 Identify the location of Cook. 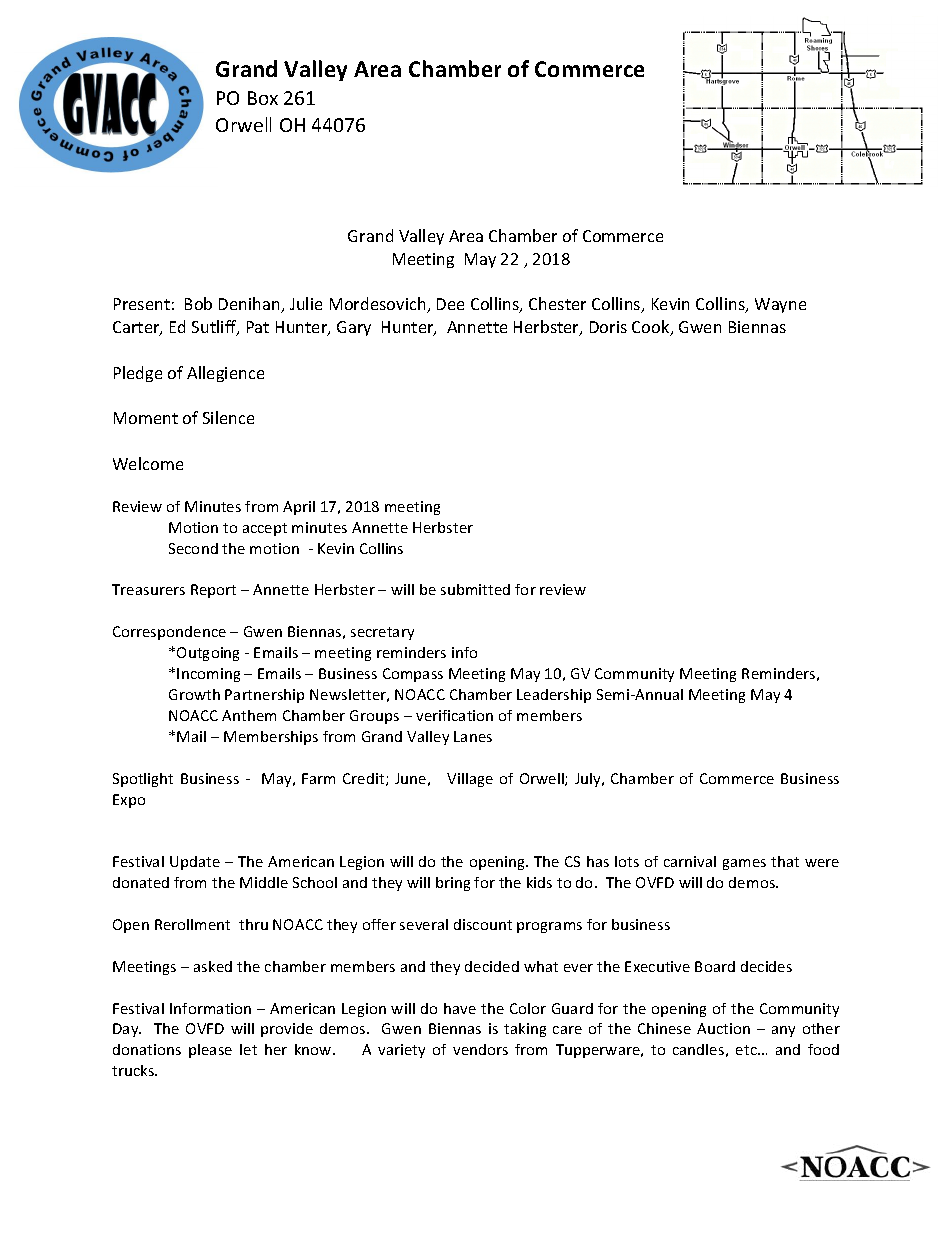
(652, 328).
